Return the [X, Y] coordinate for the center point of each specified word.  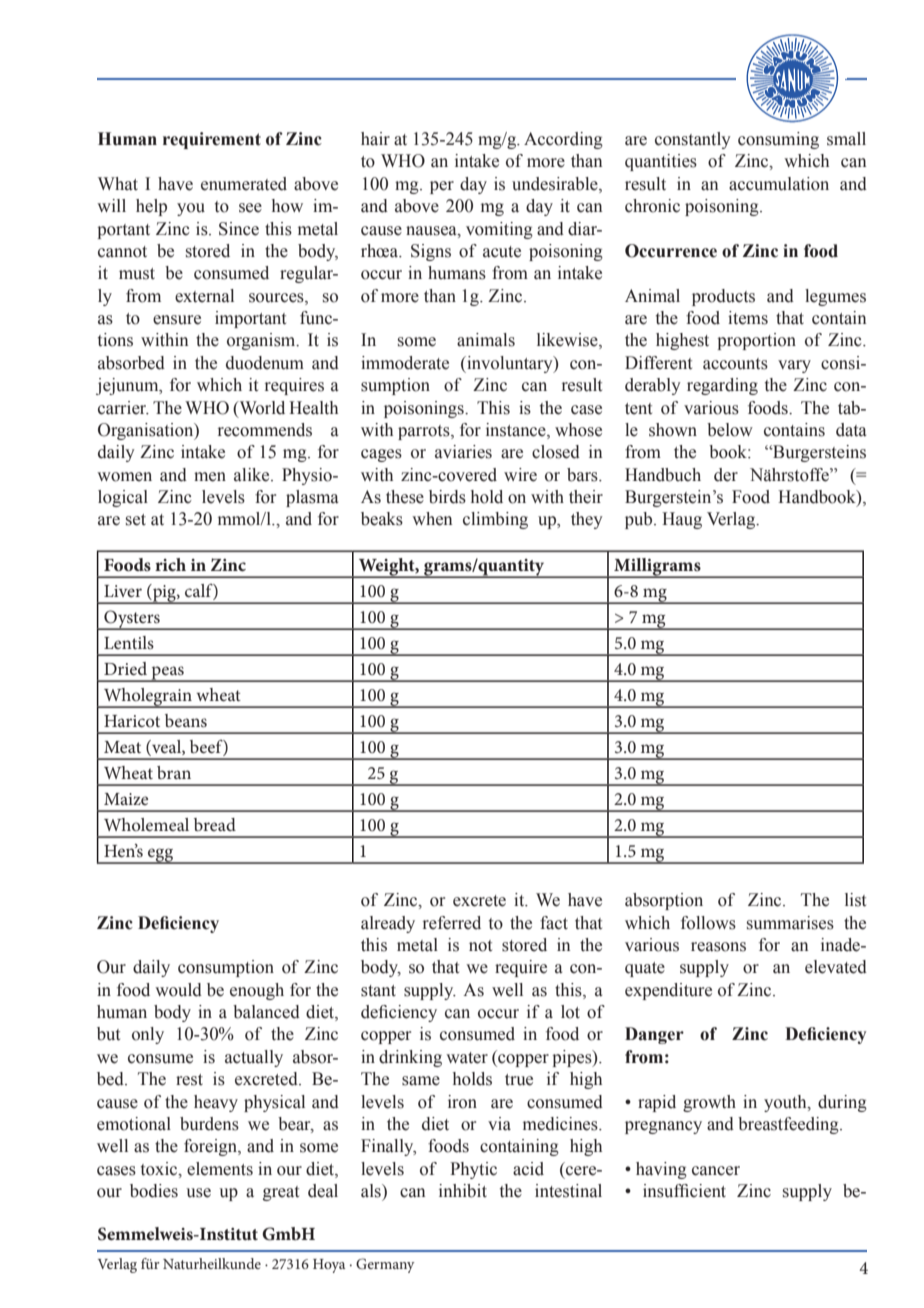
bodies [154, 1191]
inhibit [463, 1191]
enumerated [244, 184]
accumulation [779, 184]
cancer [716, 1171]
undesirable [556, 185]
